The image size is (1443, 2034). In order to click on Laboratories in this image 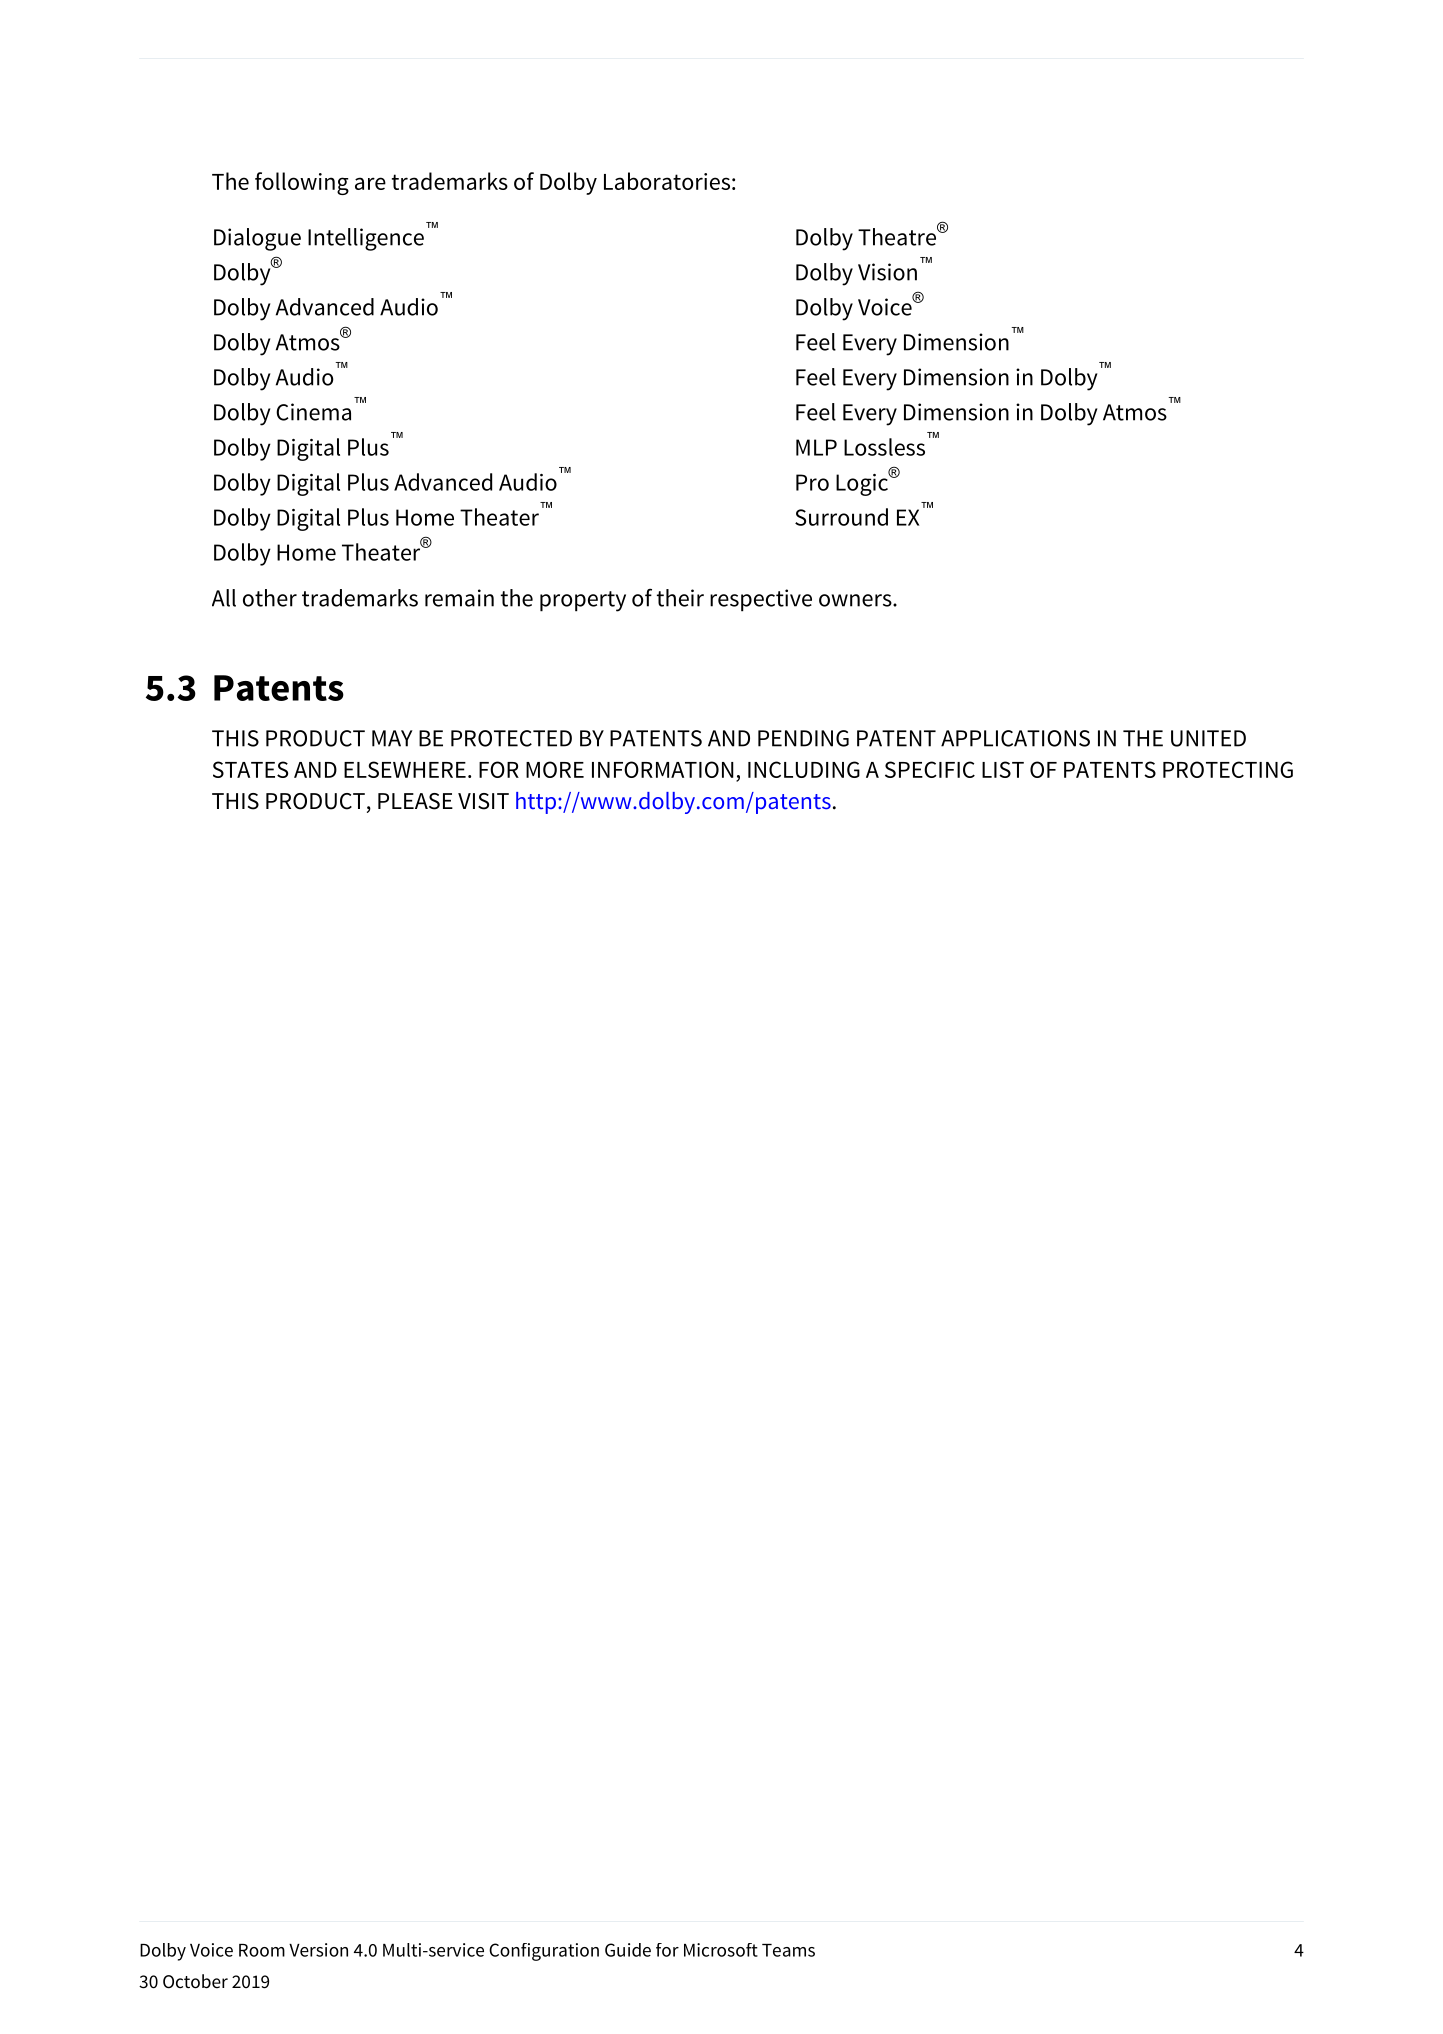, I will do `click(667, 181)`.
